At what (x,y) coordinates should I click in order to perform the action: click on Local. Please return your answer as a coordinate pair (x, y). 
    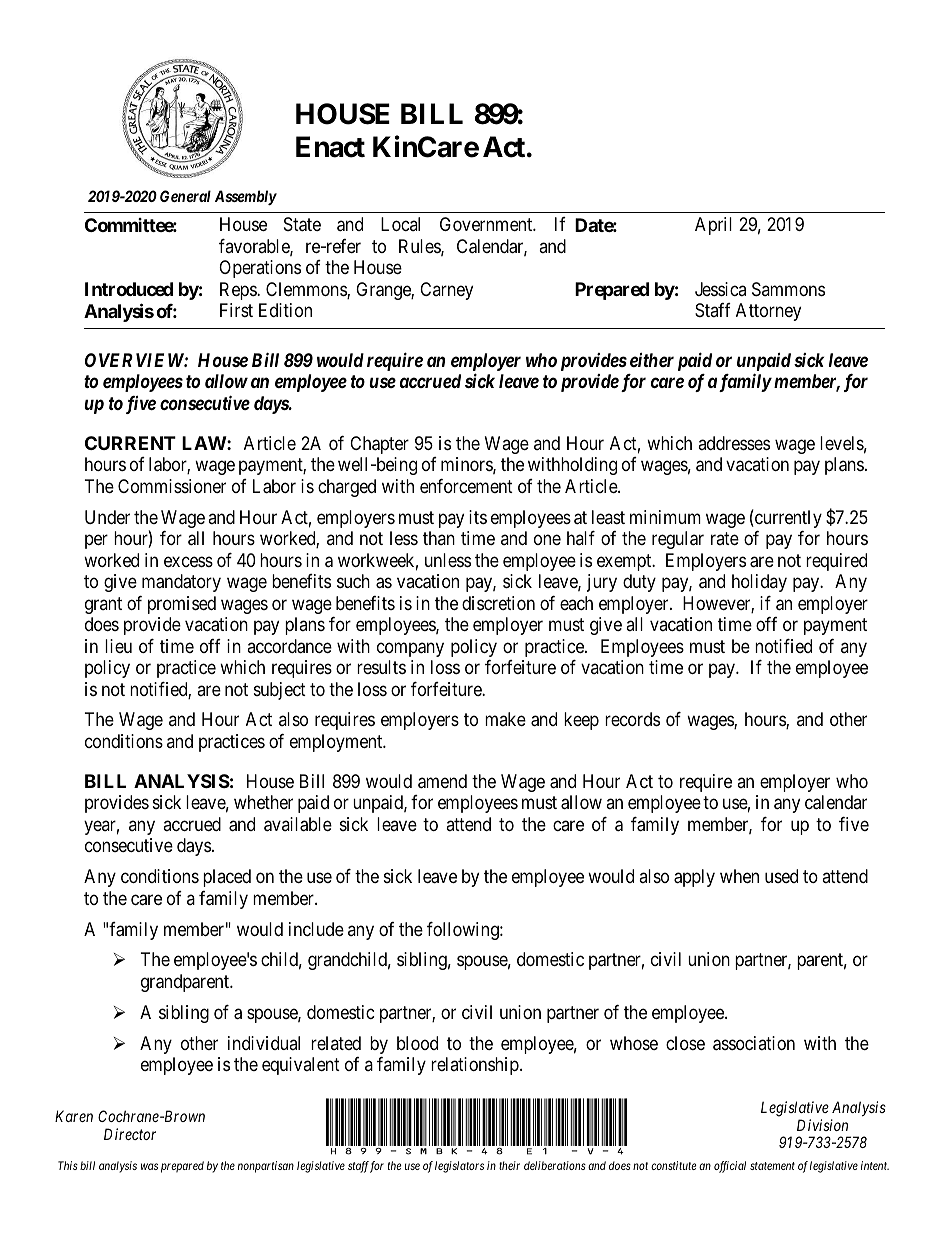
    Looking at the image, I should click on (400, 224).
